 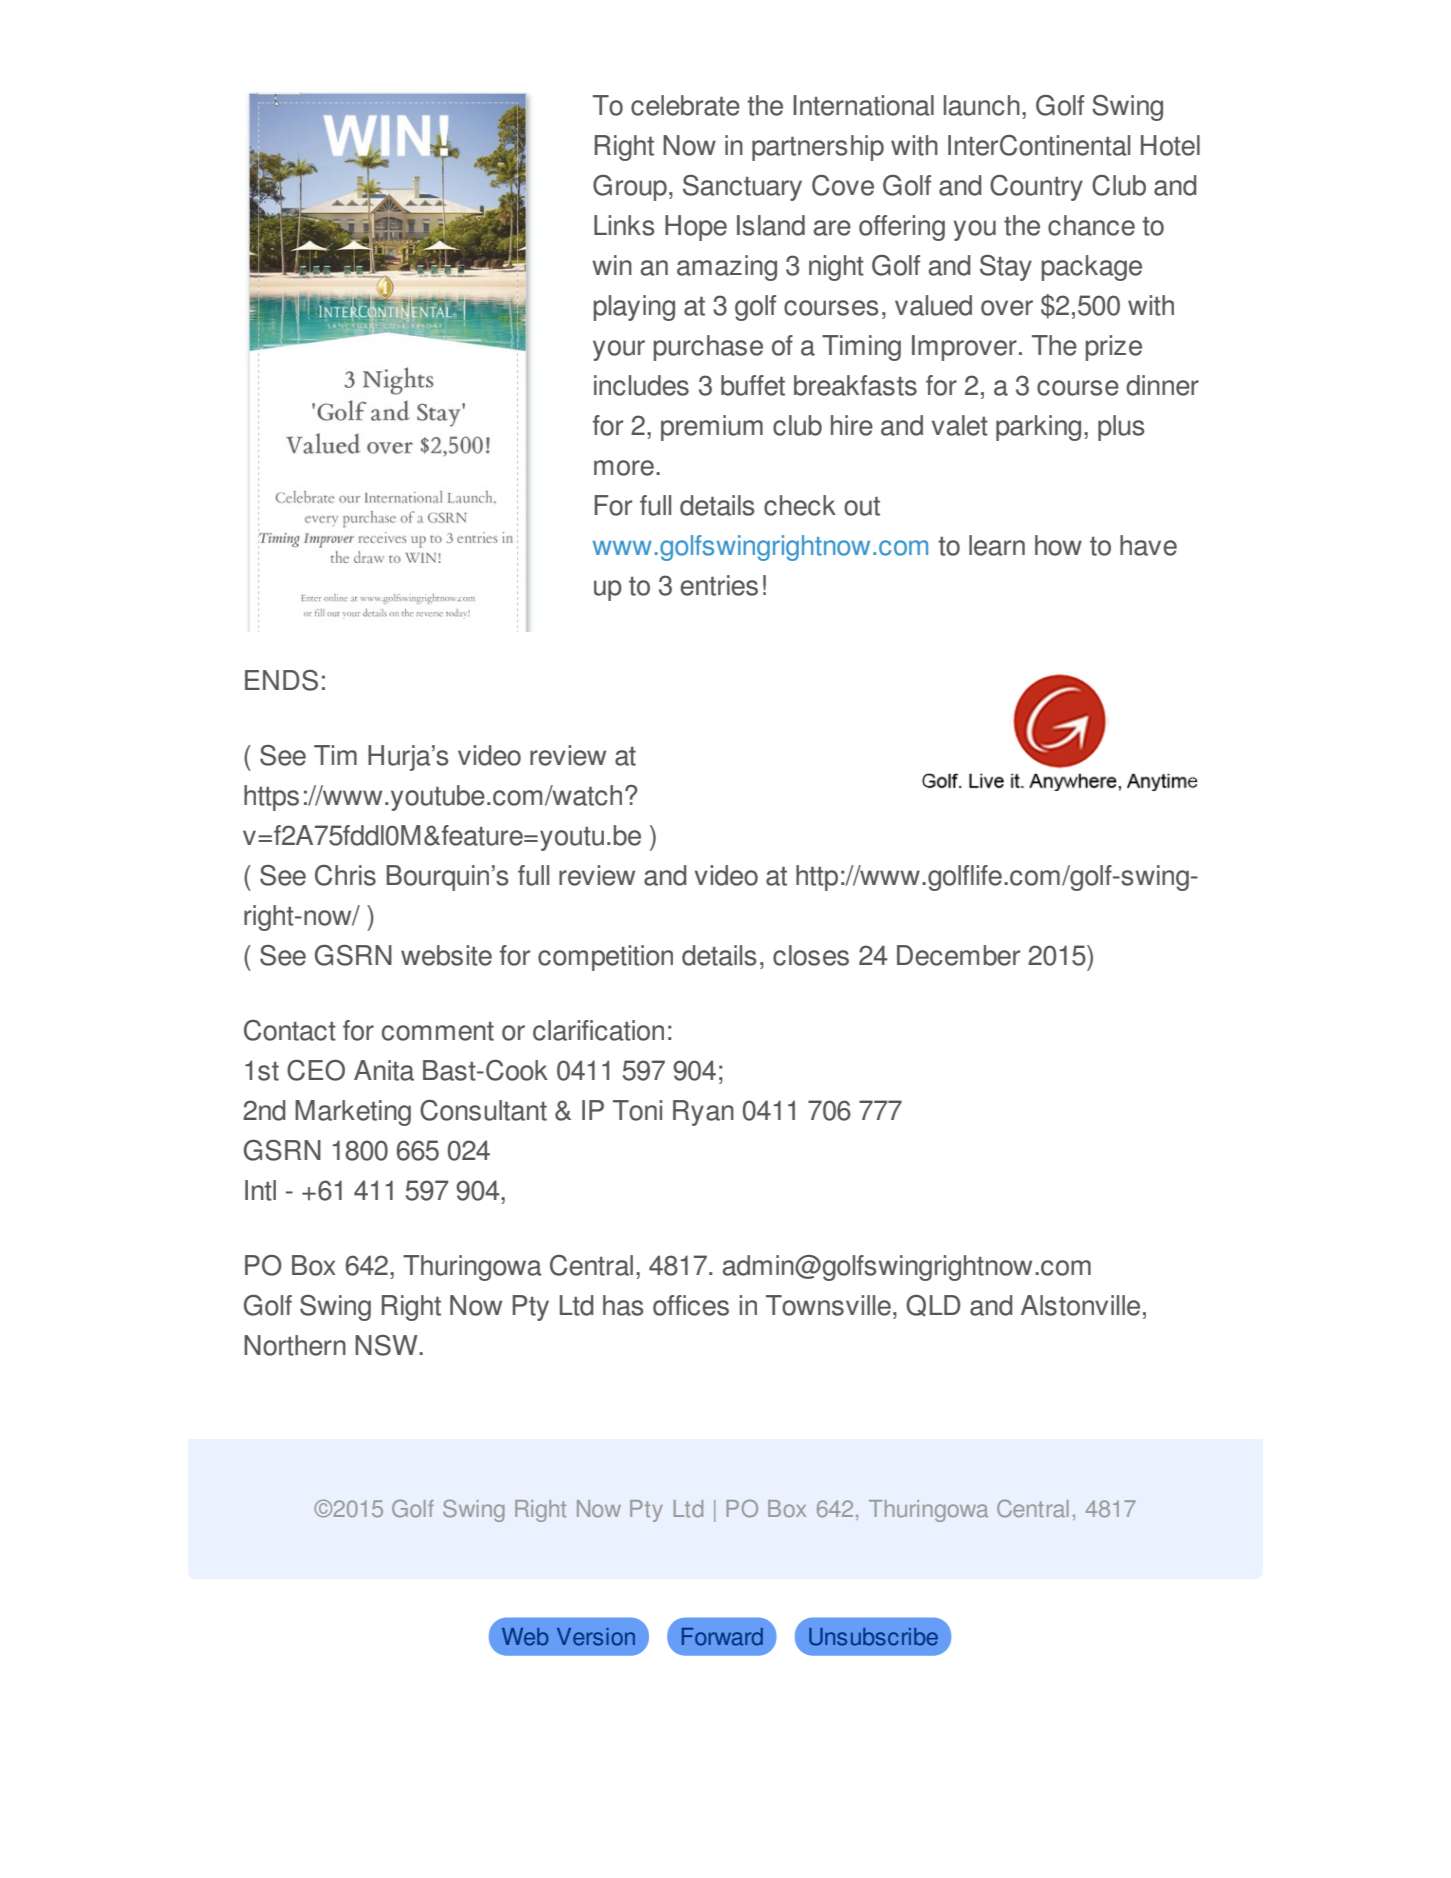 What do you see at coordinates (281, 680) in the page?
I see `ENDS` at bounding box center [281, 680].
